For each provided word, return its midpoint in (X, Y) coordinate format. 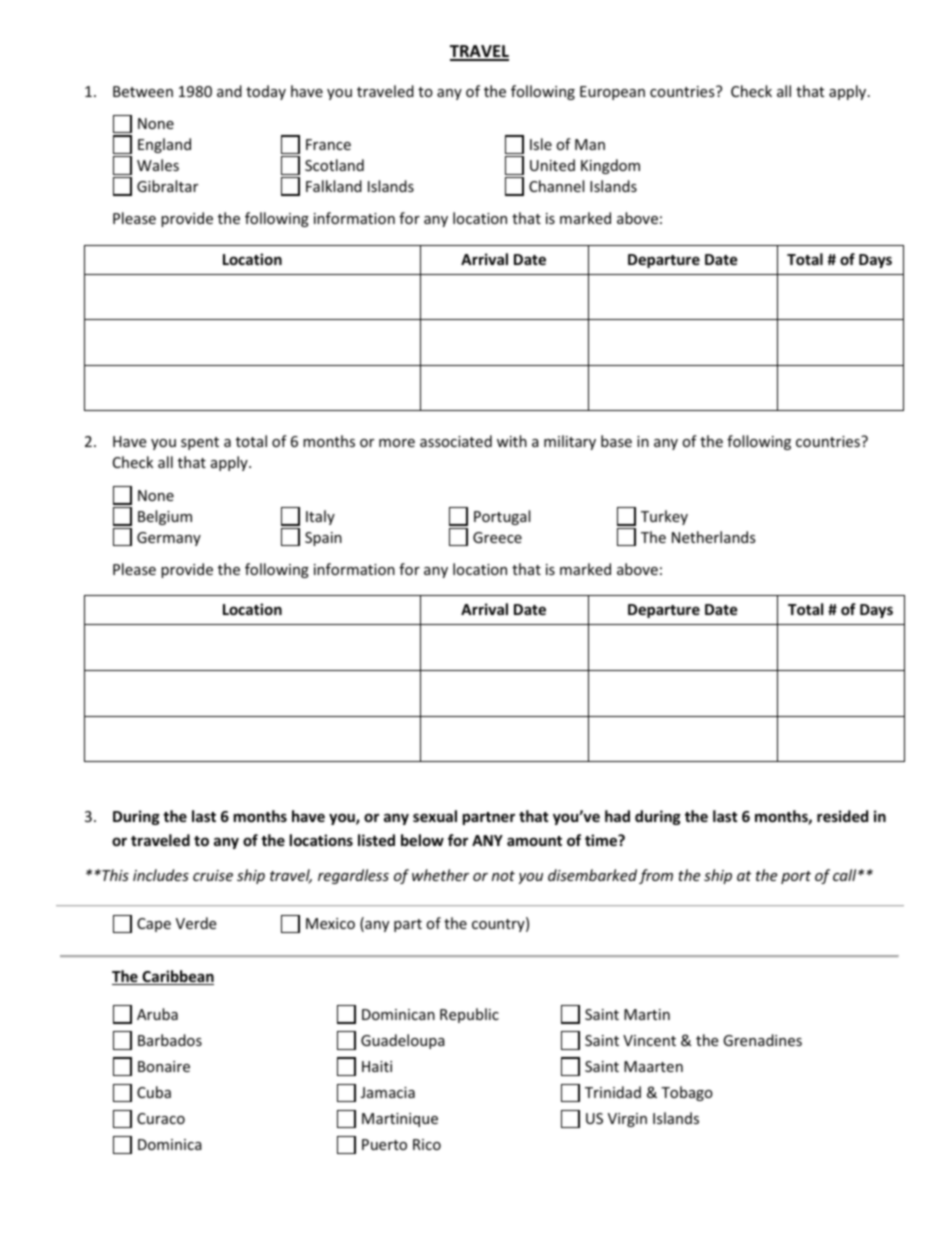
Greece (497, 537)
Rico (427, 1144)
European (612, 93)
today (266, 92)
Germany (169, 539)
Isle (541, 144)
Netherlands (714, 537)
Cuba (154, 1092)
